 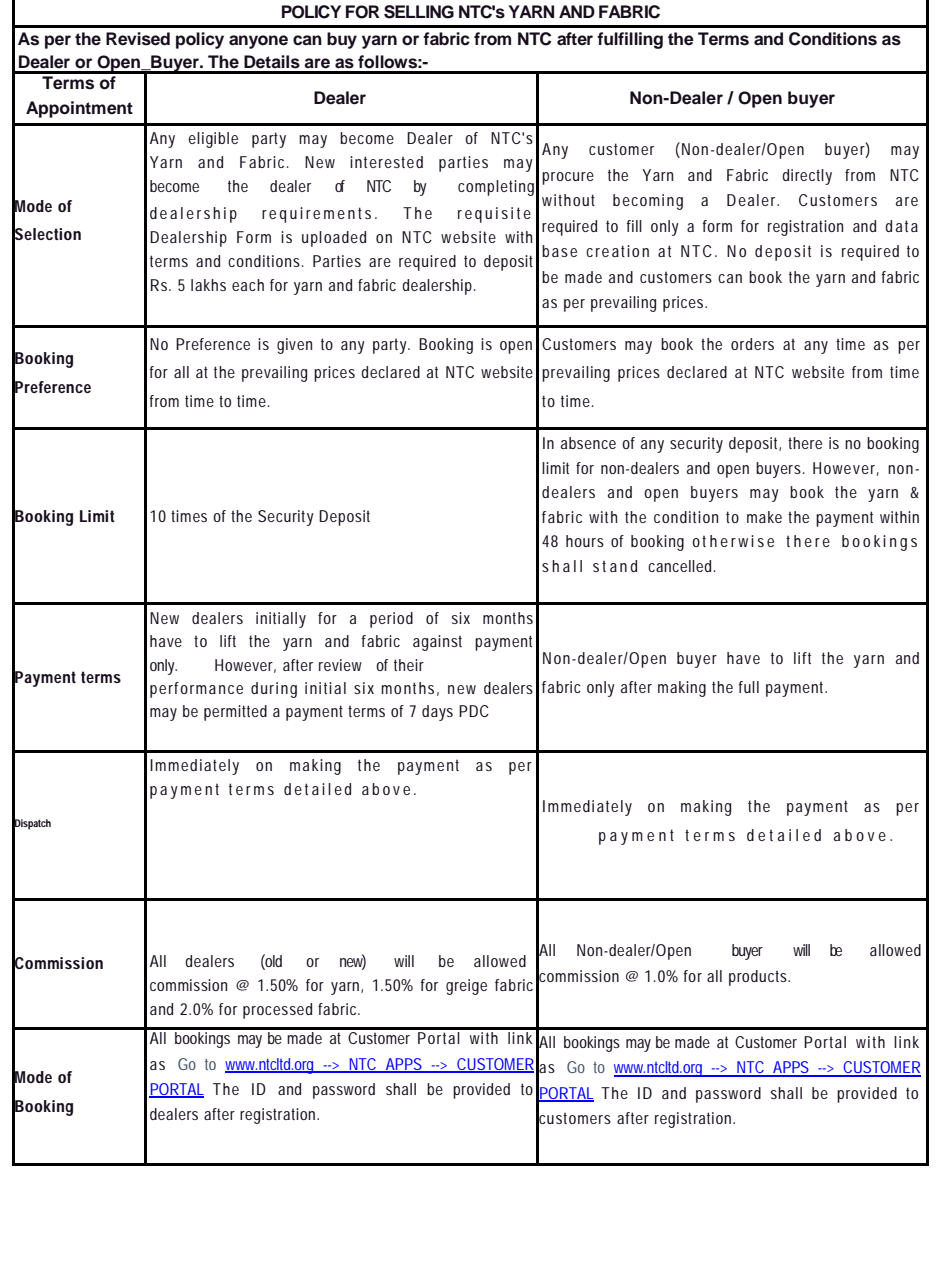 What do you see at coordinates (138, 39) in the document?
I see `Revised` at bounding box center [138, 39].
